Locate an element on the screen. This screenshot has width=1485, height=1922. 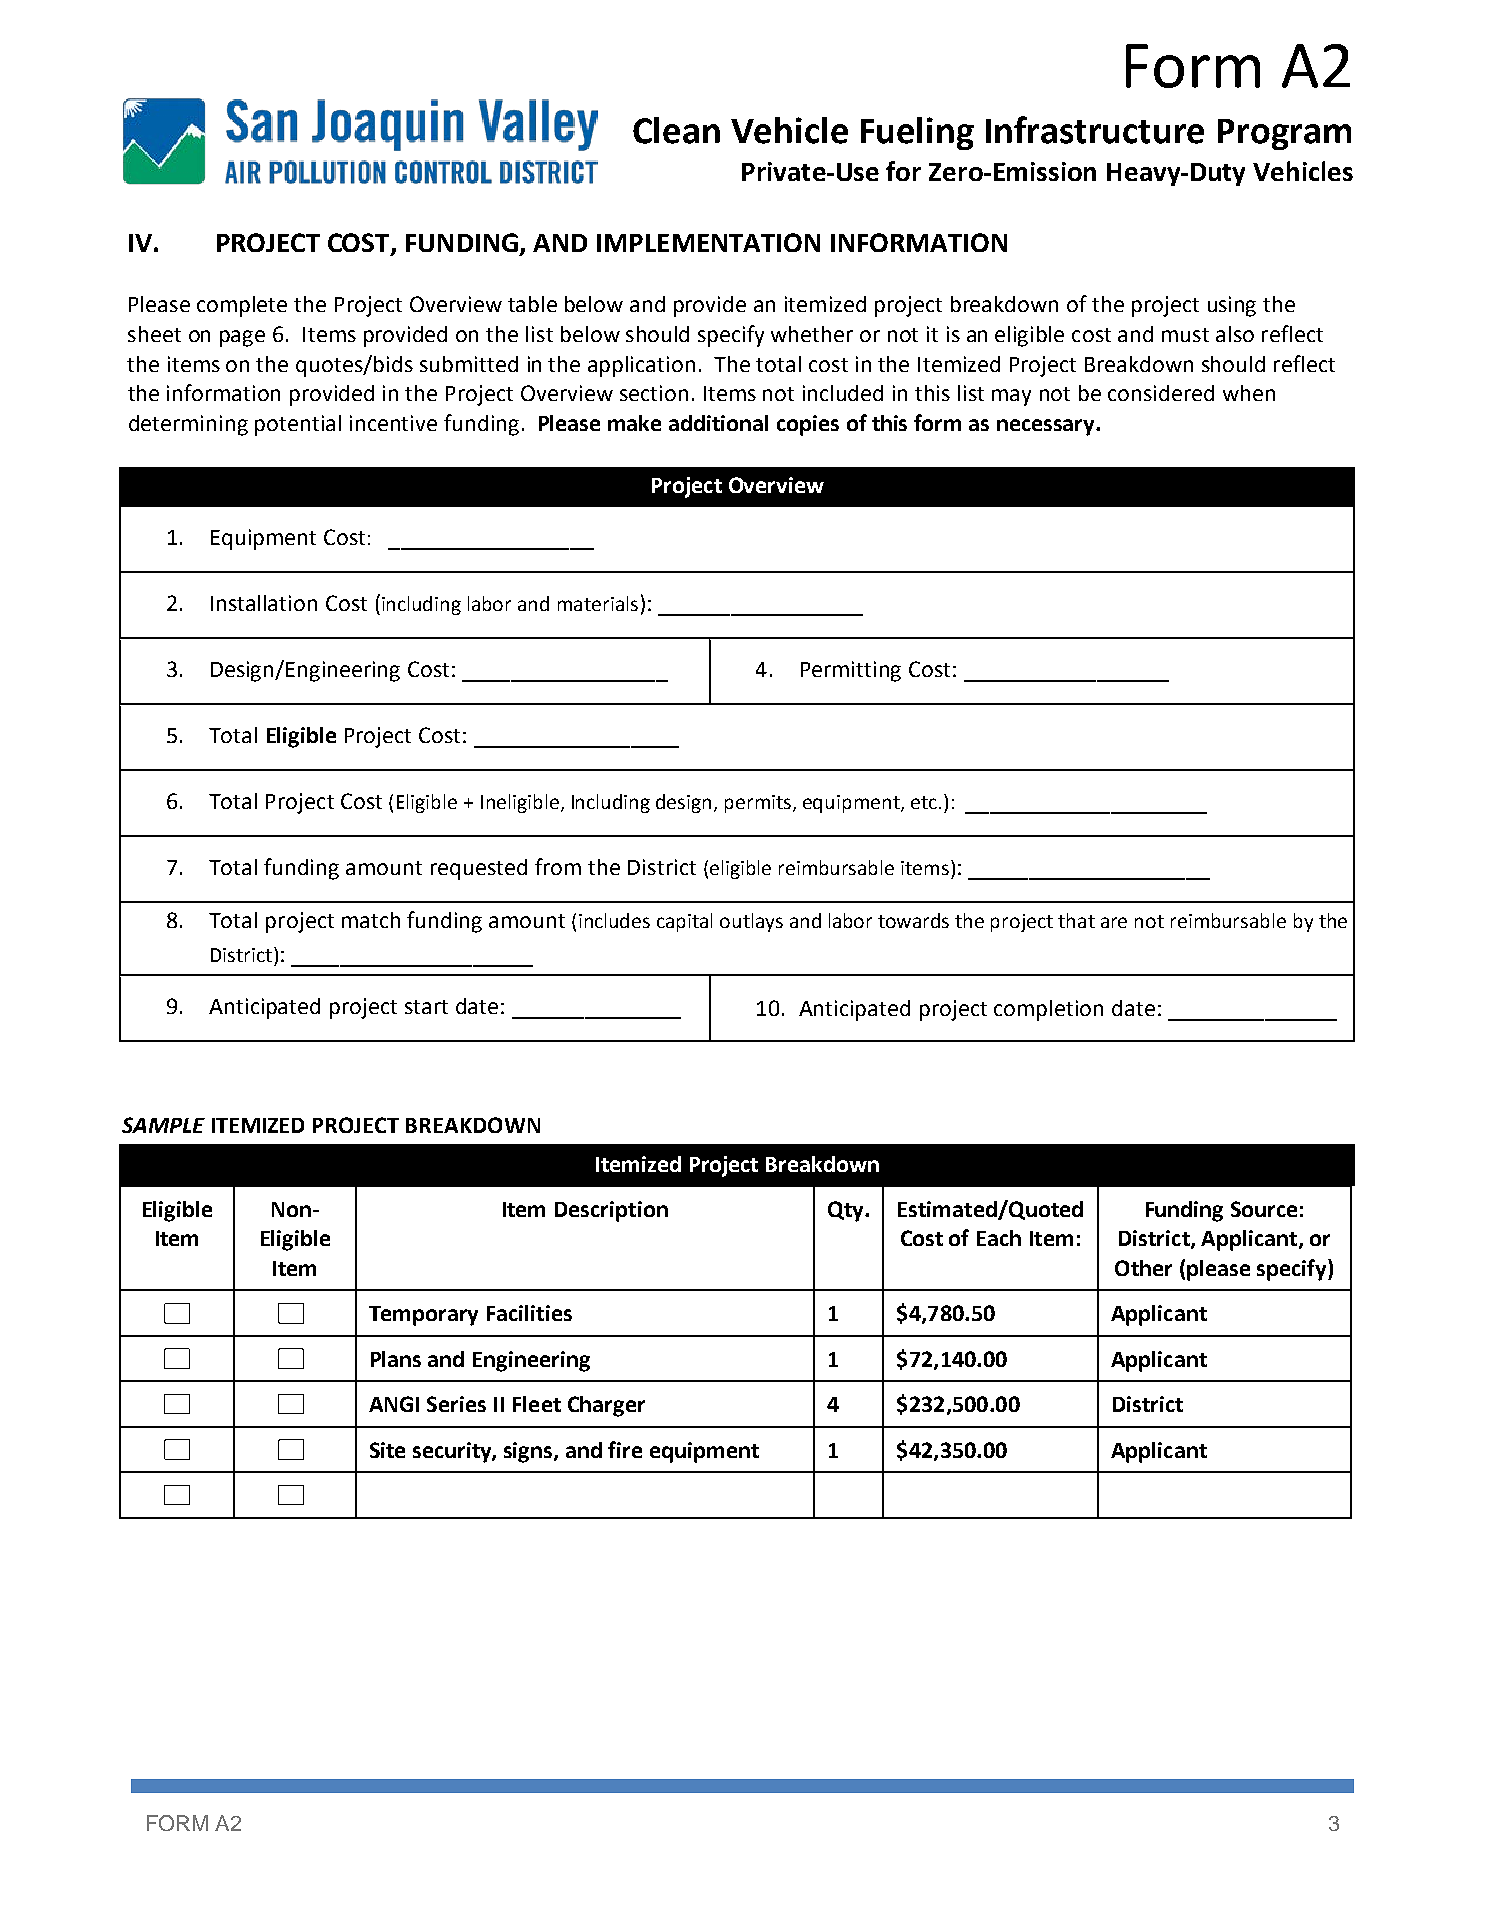
requested is located at coordinates (479, 869).
